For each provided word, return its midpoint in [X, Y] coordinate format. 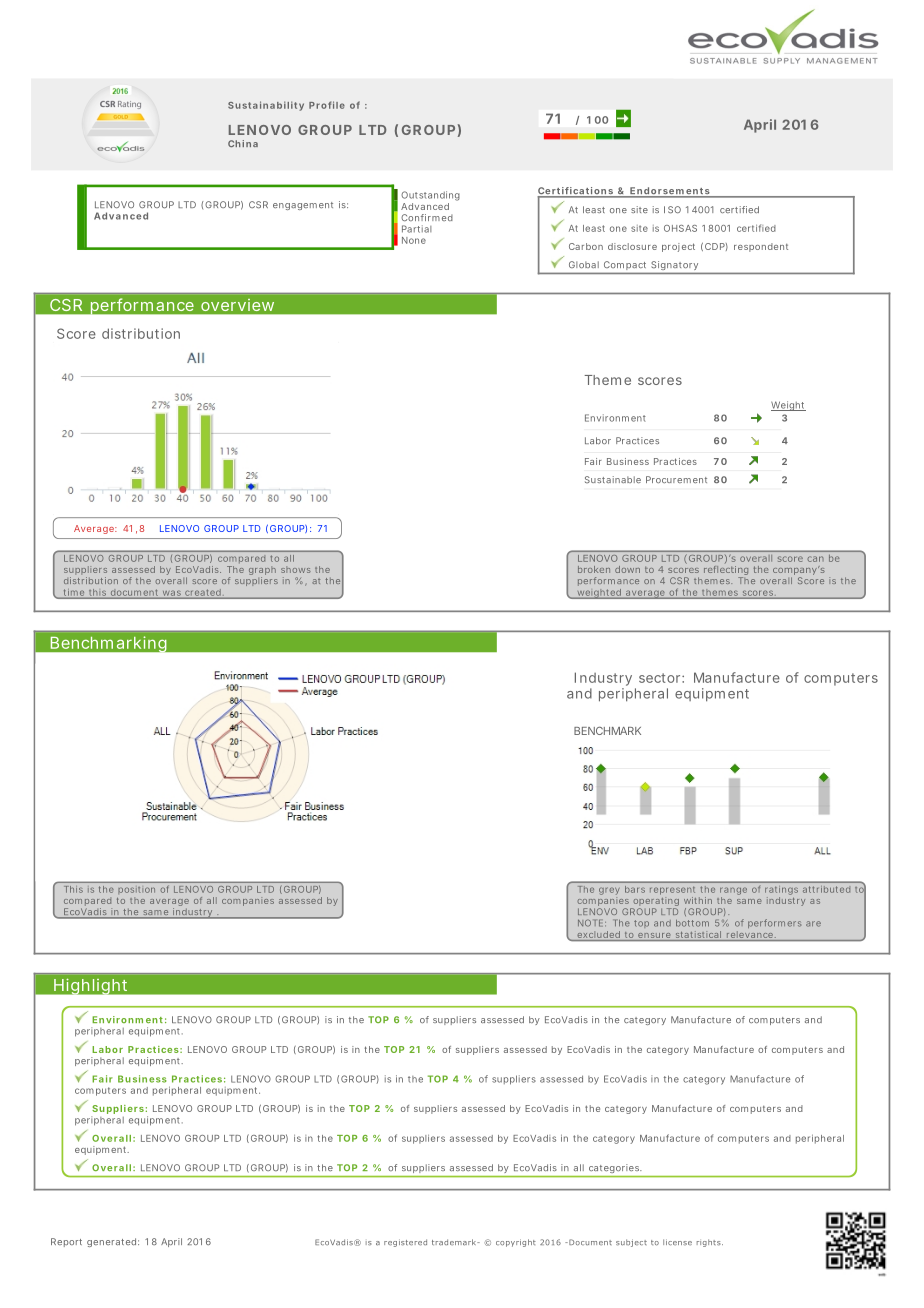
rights [710, 1243]
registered [405, 1243]
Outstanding [430, 196]
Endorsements [669, 192]
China [243, 143]
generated [111, 1242]
